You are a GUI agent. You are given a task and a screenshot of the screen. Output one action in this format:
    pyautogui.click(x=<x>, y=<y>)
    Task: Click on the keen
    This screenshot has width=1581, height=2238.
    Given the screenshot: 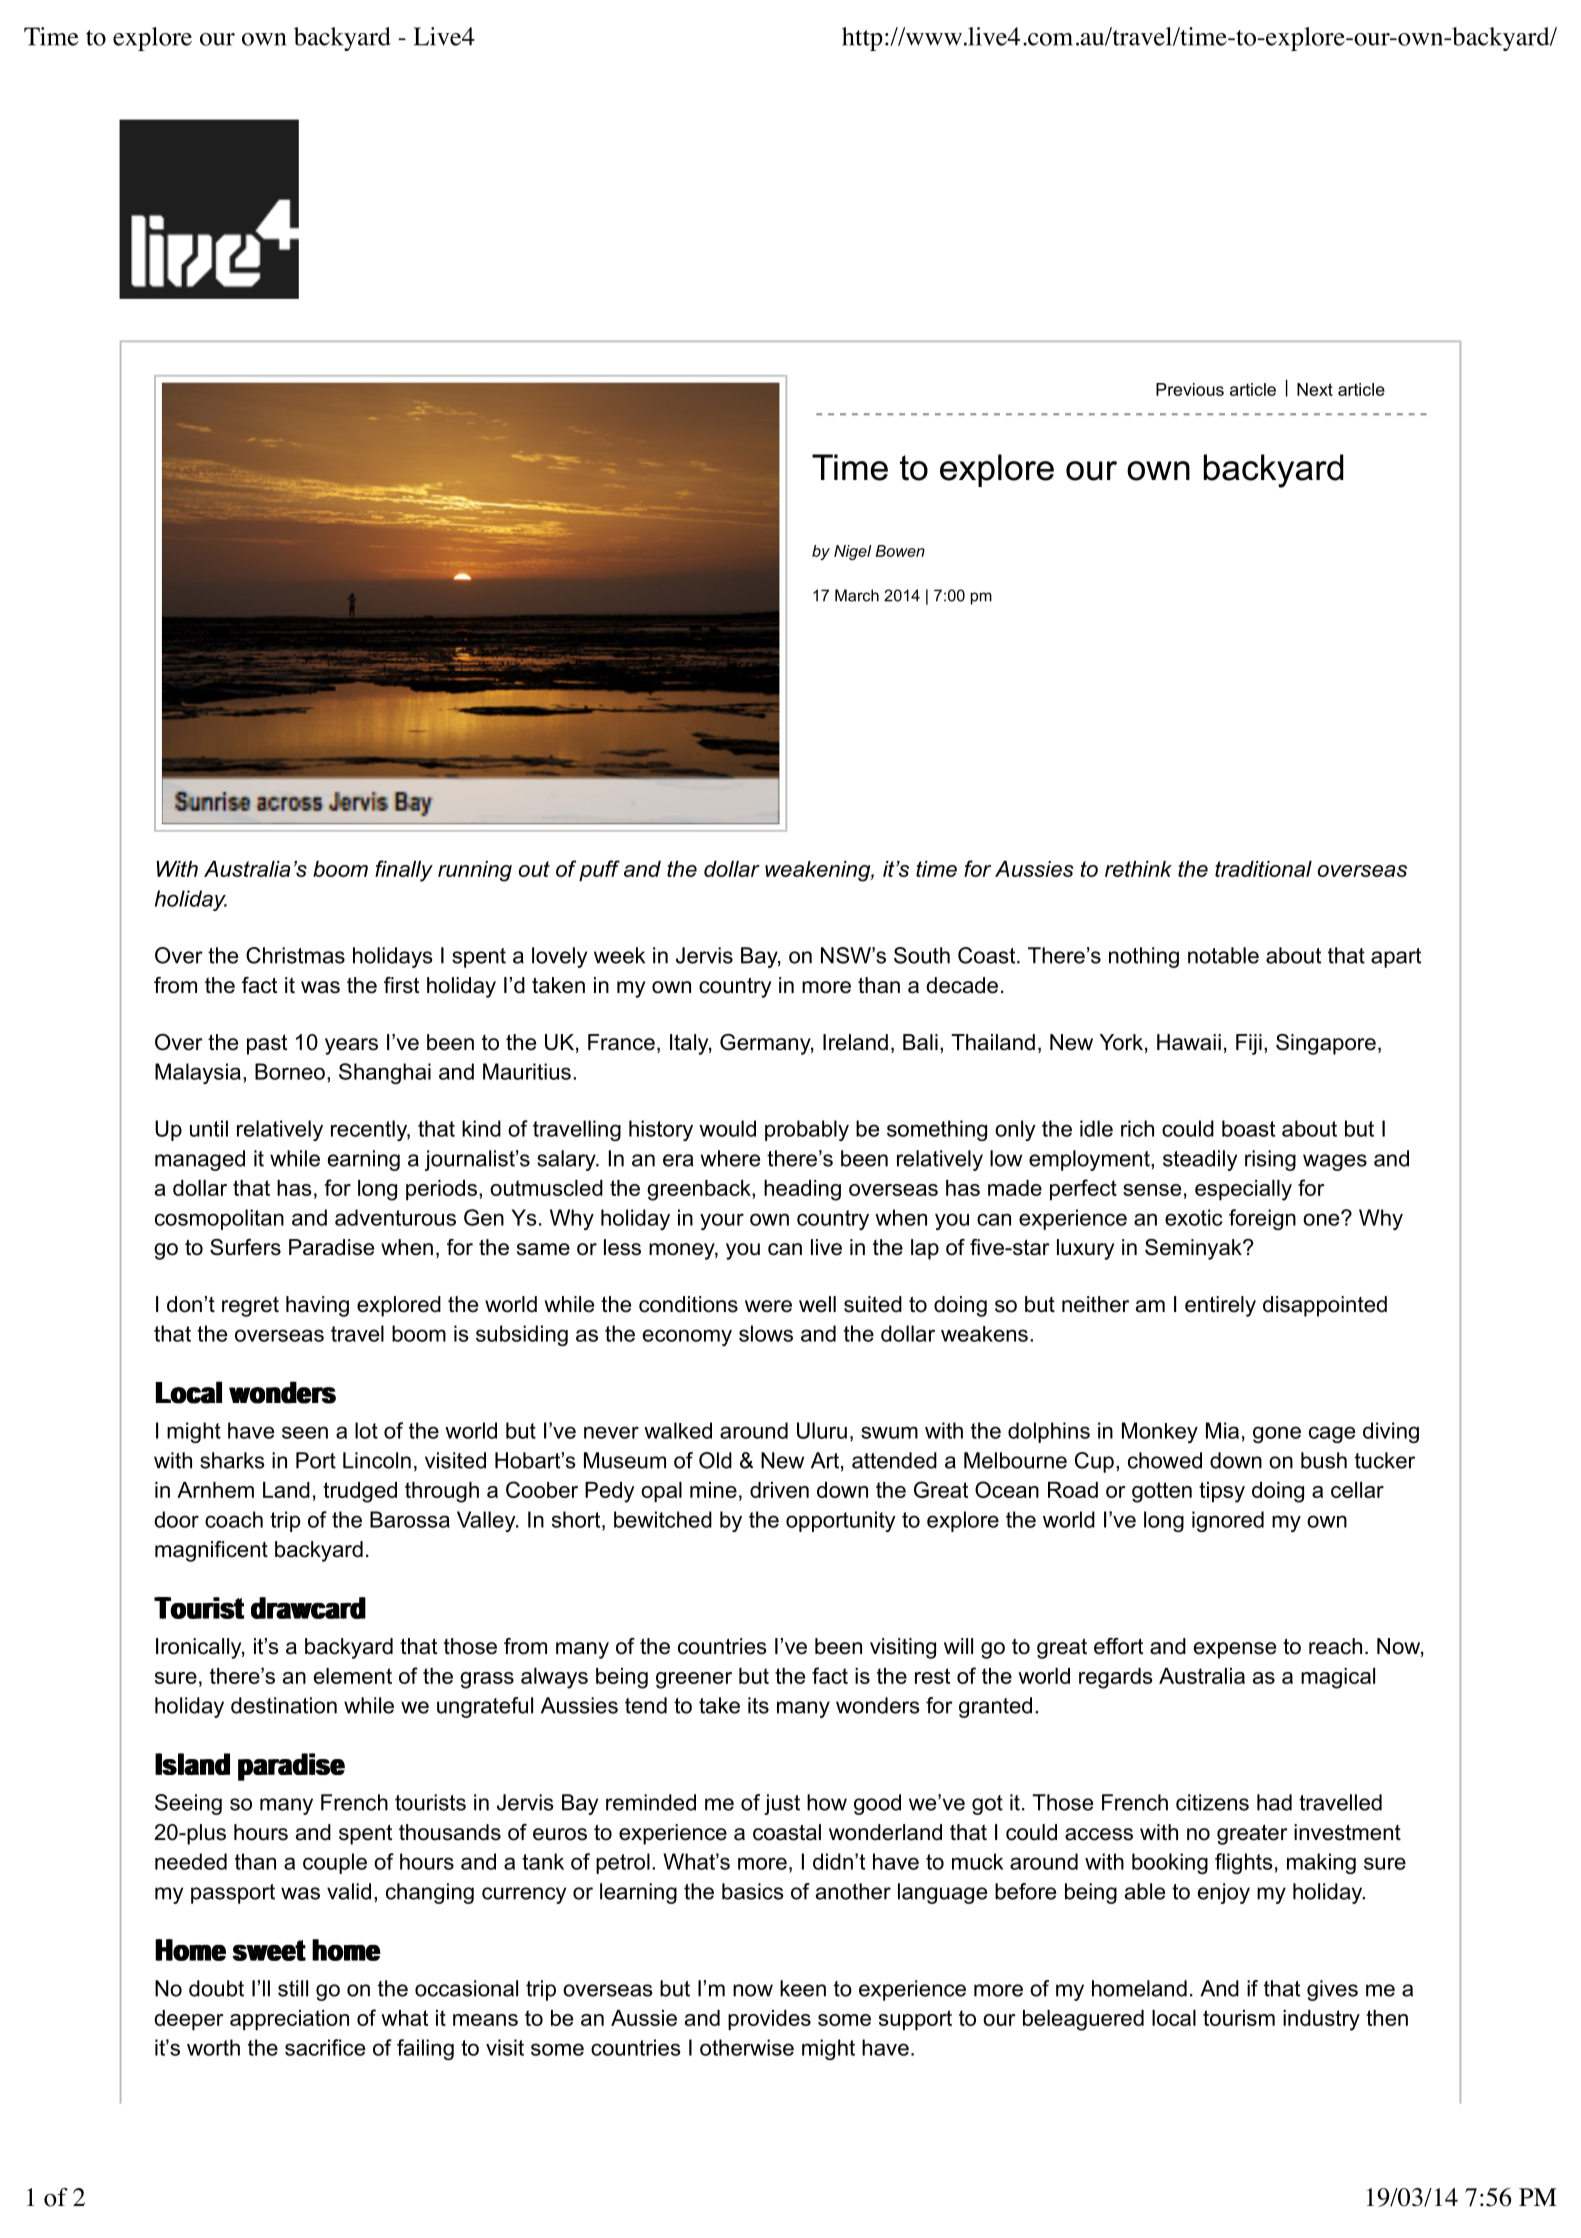 What is the action you would take?
    pyautogui.click(x=803, y=1988)
